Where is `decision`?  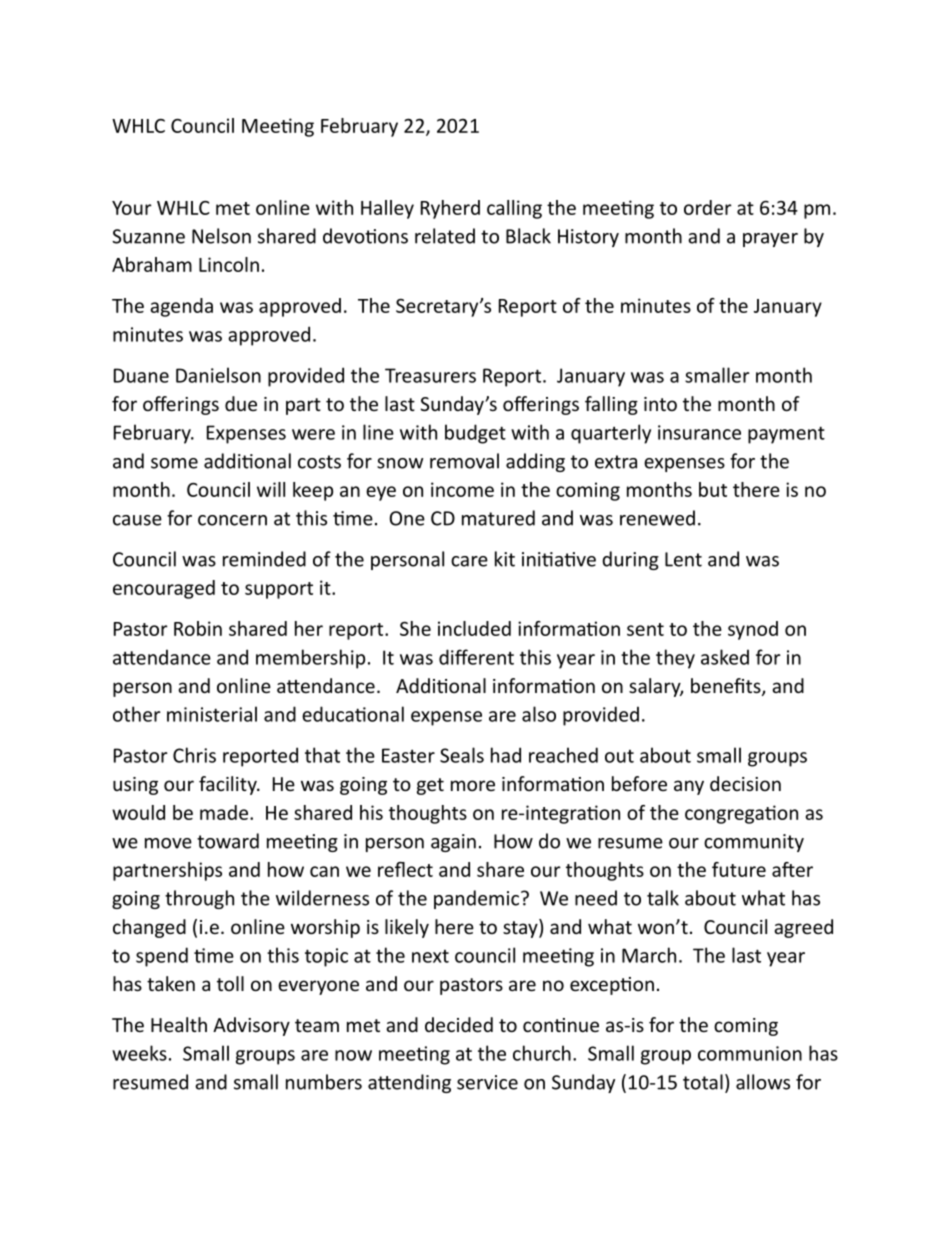 decision is located at coordinates (745, 783).
